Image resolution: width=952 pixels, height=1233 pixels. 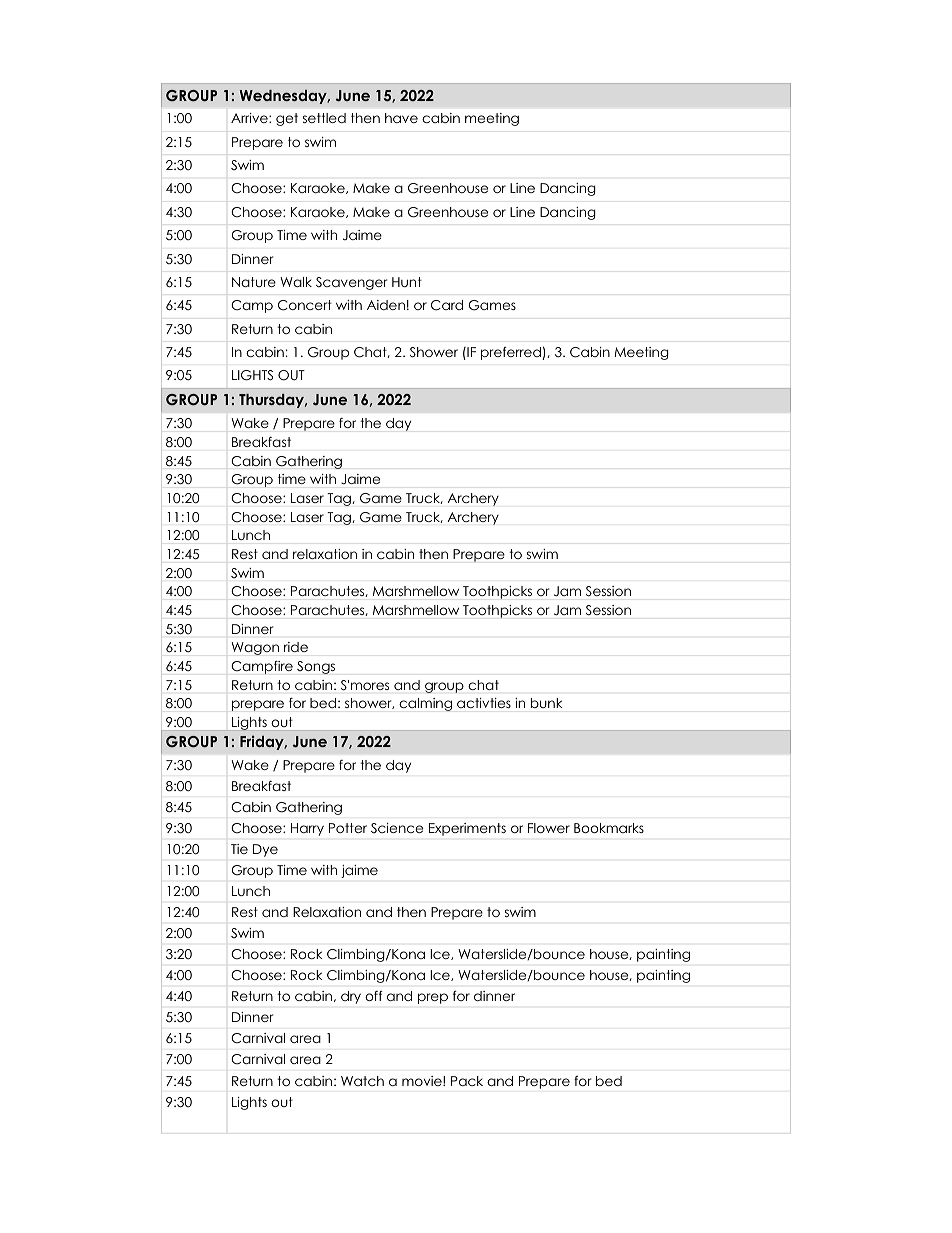 I want to click on calming, so click(x=425, y=704).
